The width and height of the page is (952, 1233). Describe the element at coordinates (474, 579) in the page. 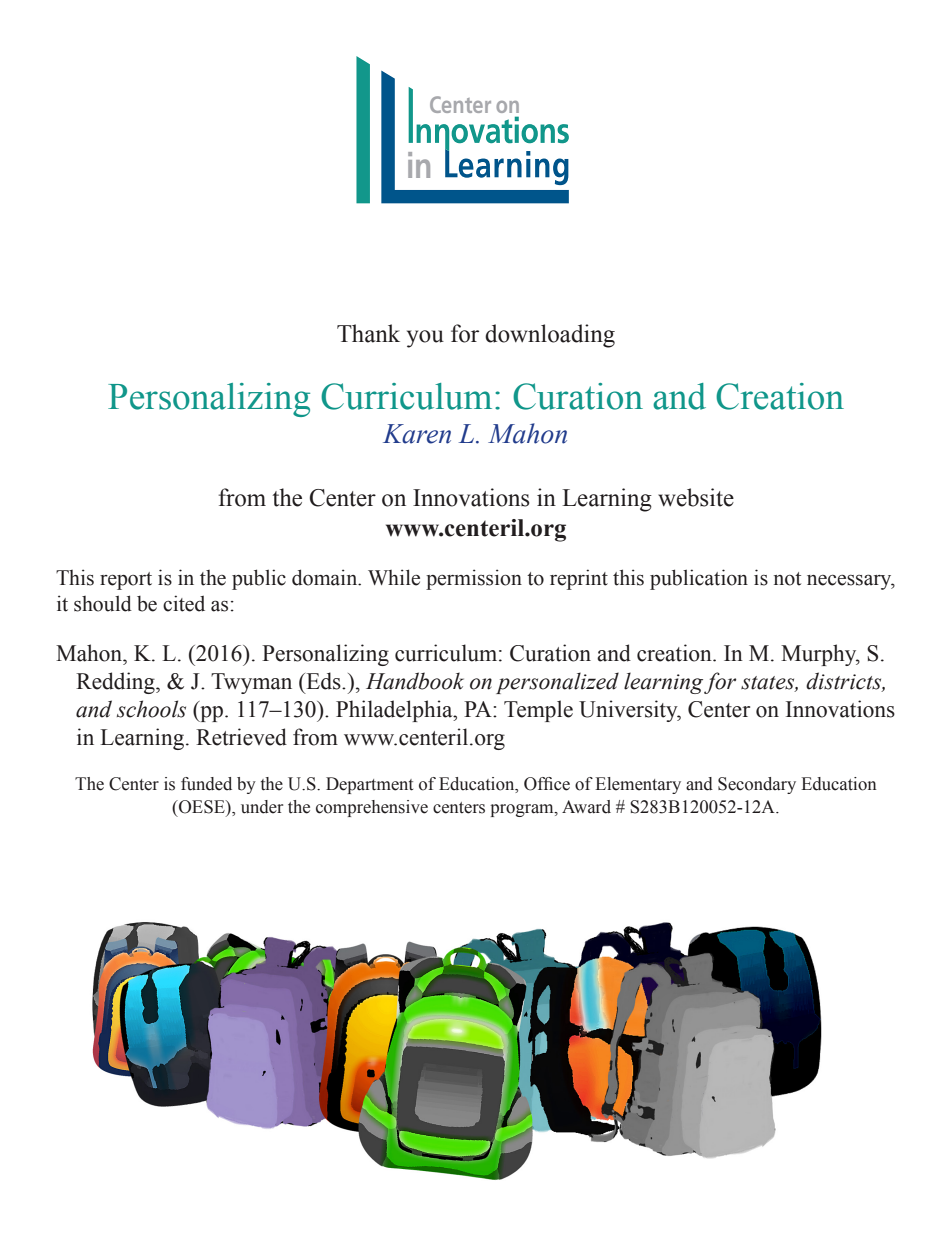

I see `permission` at that location.
